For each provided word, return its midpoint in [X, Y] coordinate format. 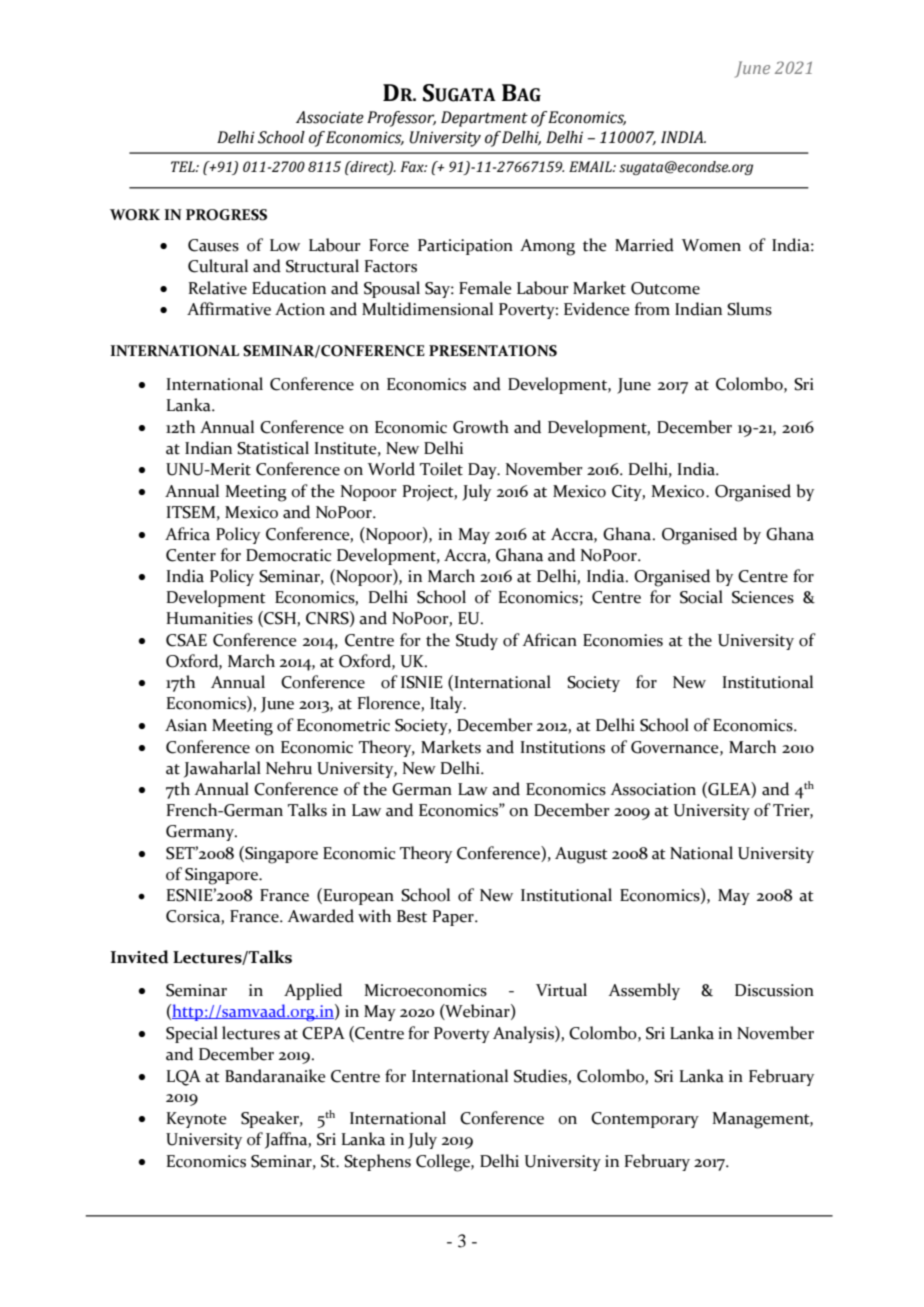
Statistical [273, 448]
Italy [447, 704]
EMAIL [591, 166]
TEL [184, 166]
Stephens [377, 1162]
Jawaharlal [222, 769]
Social [701, 597]
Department [484, 119]
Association [653, 789]
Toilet [441, 469]
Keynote [196, 1120]
